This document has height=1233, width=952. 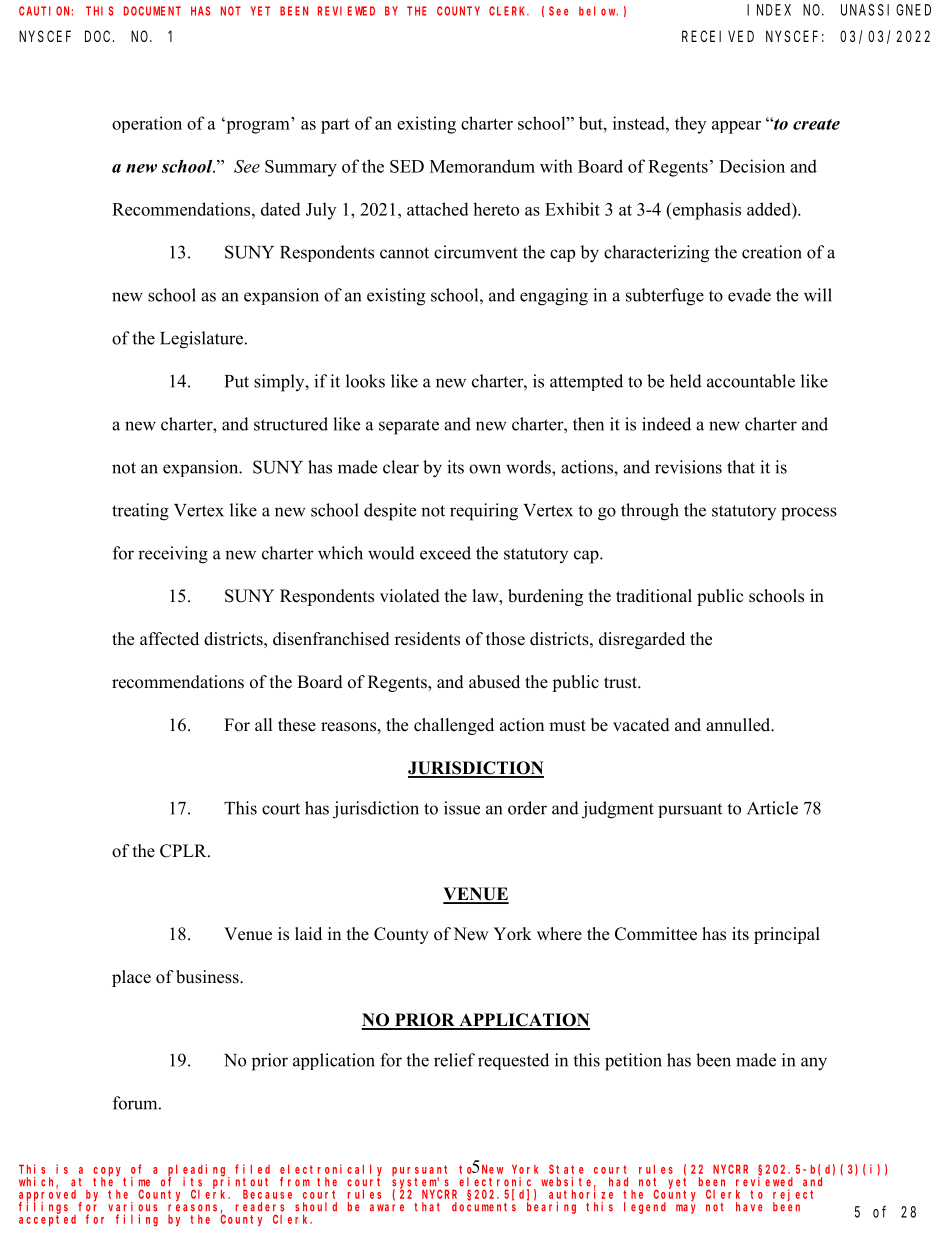 What do you see at coordinates (769, 10) in the document?
I see `INDEX` at bounding box center [769, 10].
